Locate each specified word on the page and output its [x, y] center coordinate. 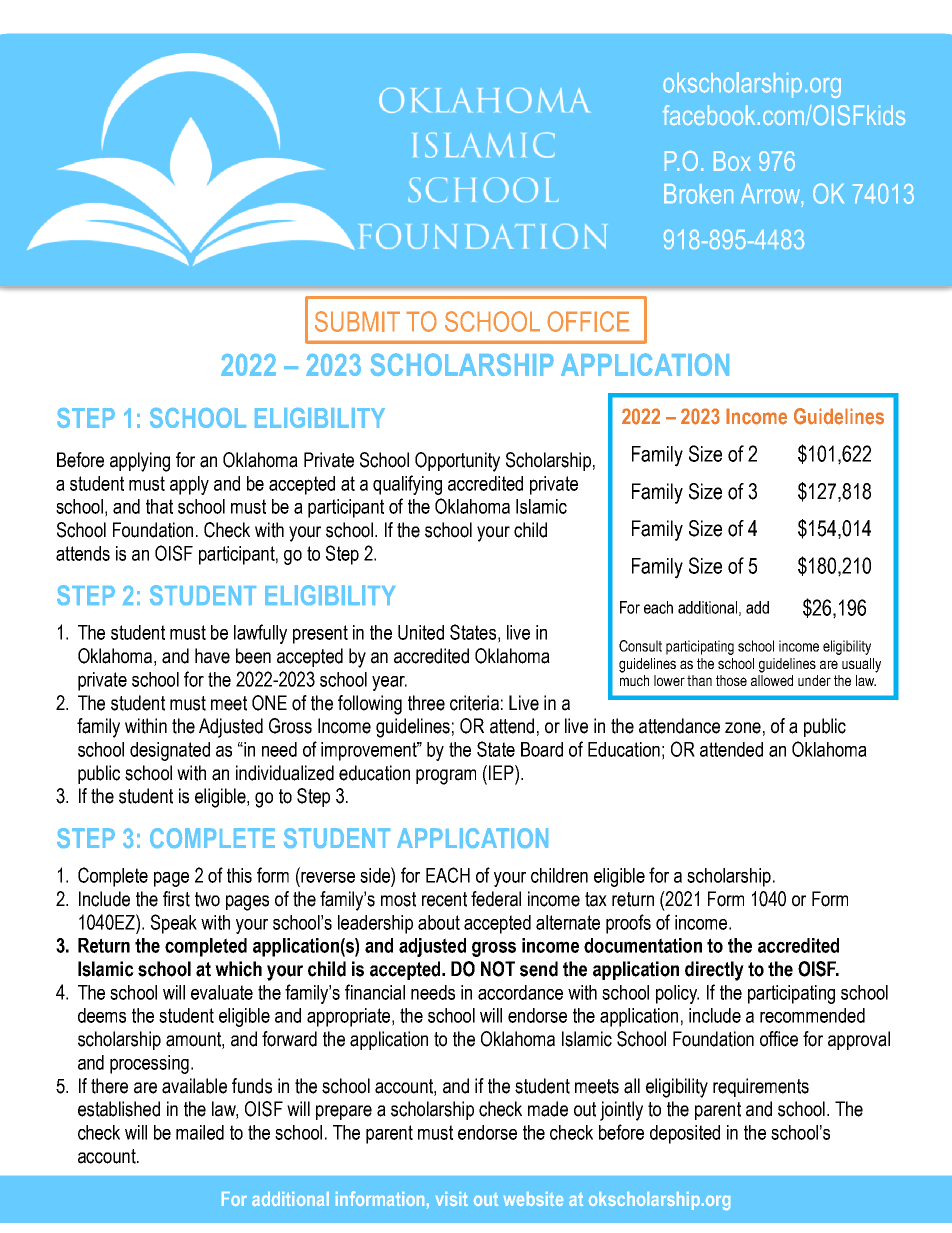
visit [452, 1199]
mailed [200, 1132]
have [212, 656]
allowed [772, 679]
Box [732, 161]
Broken [698, 194]
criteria [474, 703]
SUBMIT [357, 321]
